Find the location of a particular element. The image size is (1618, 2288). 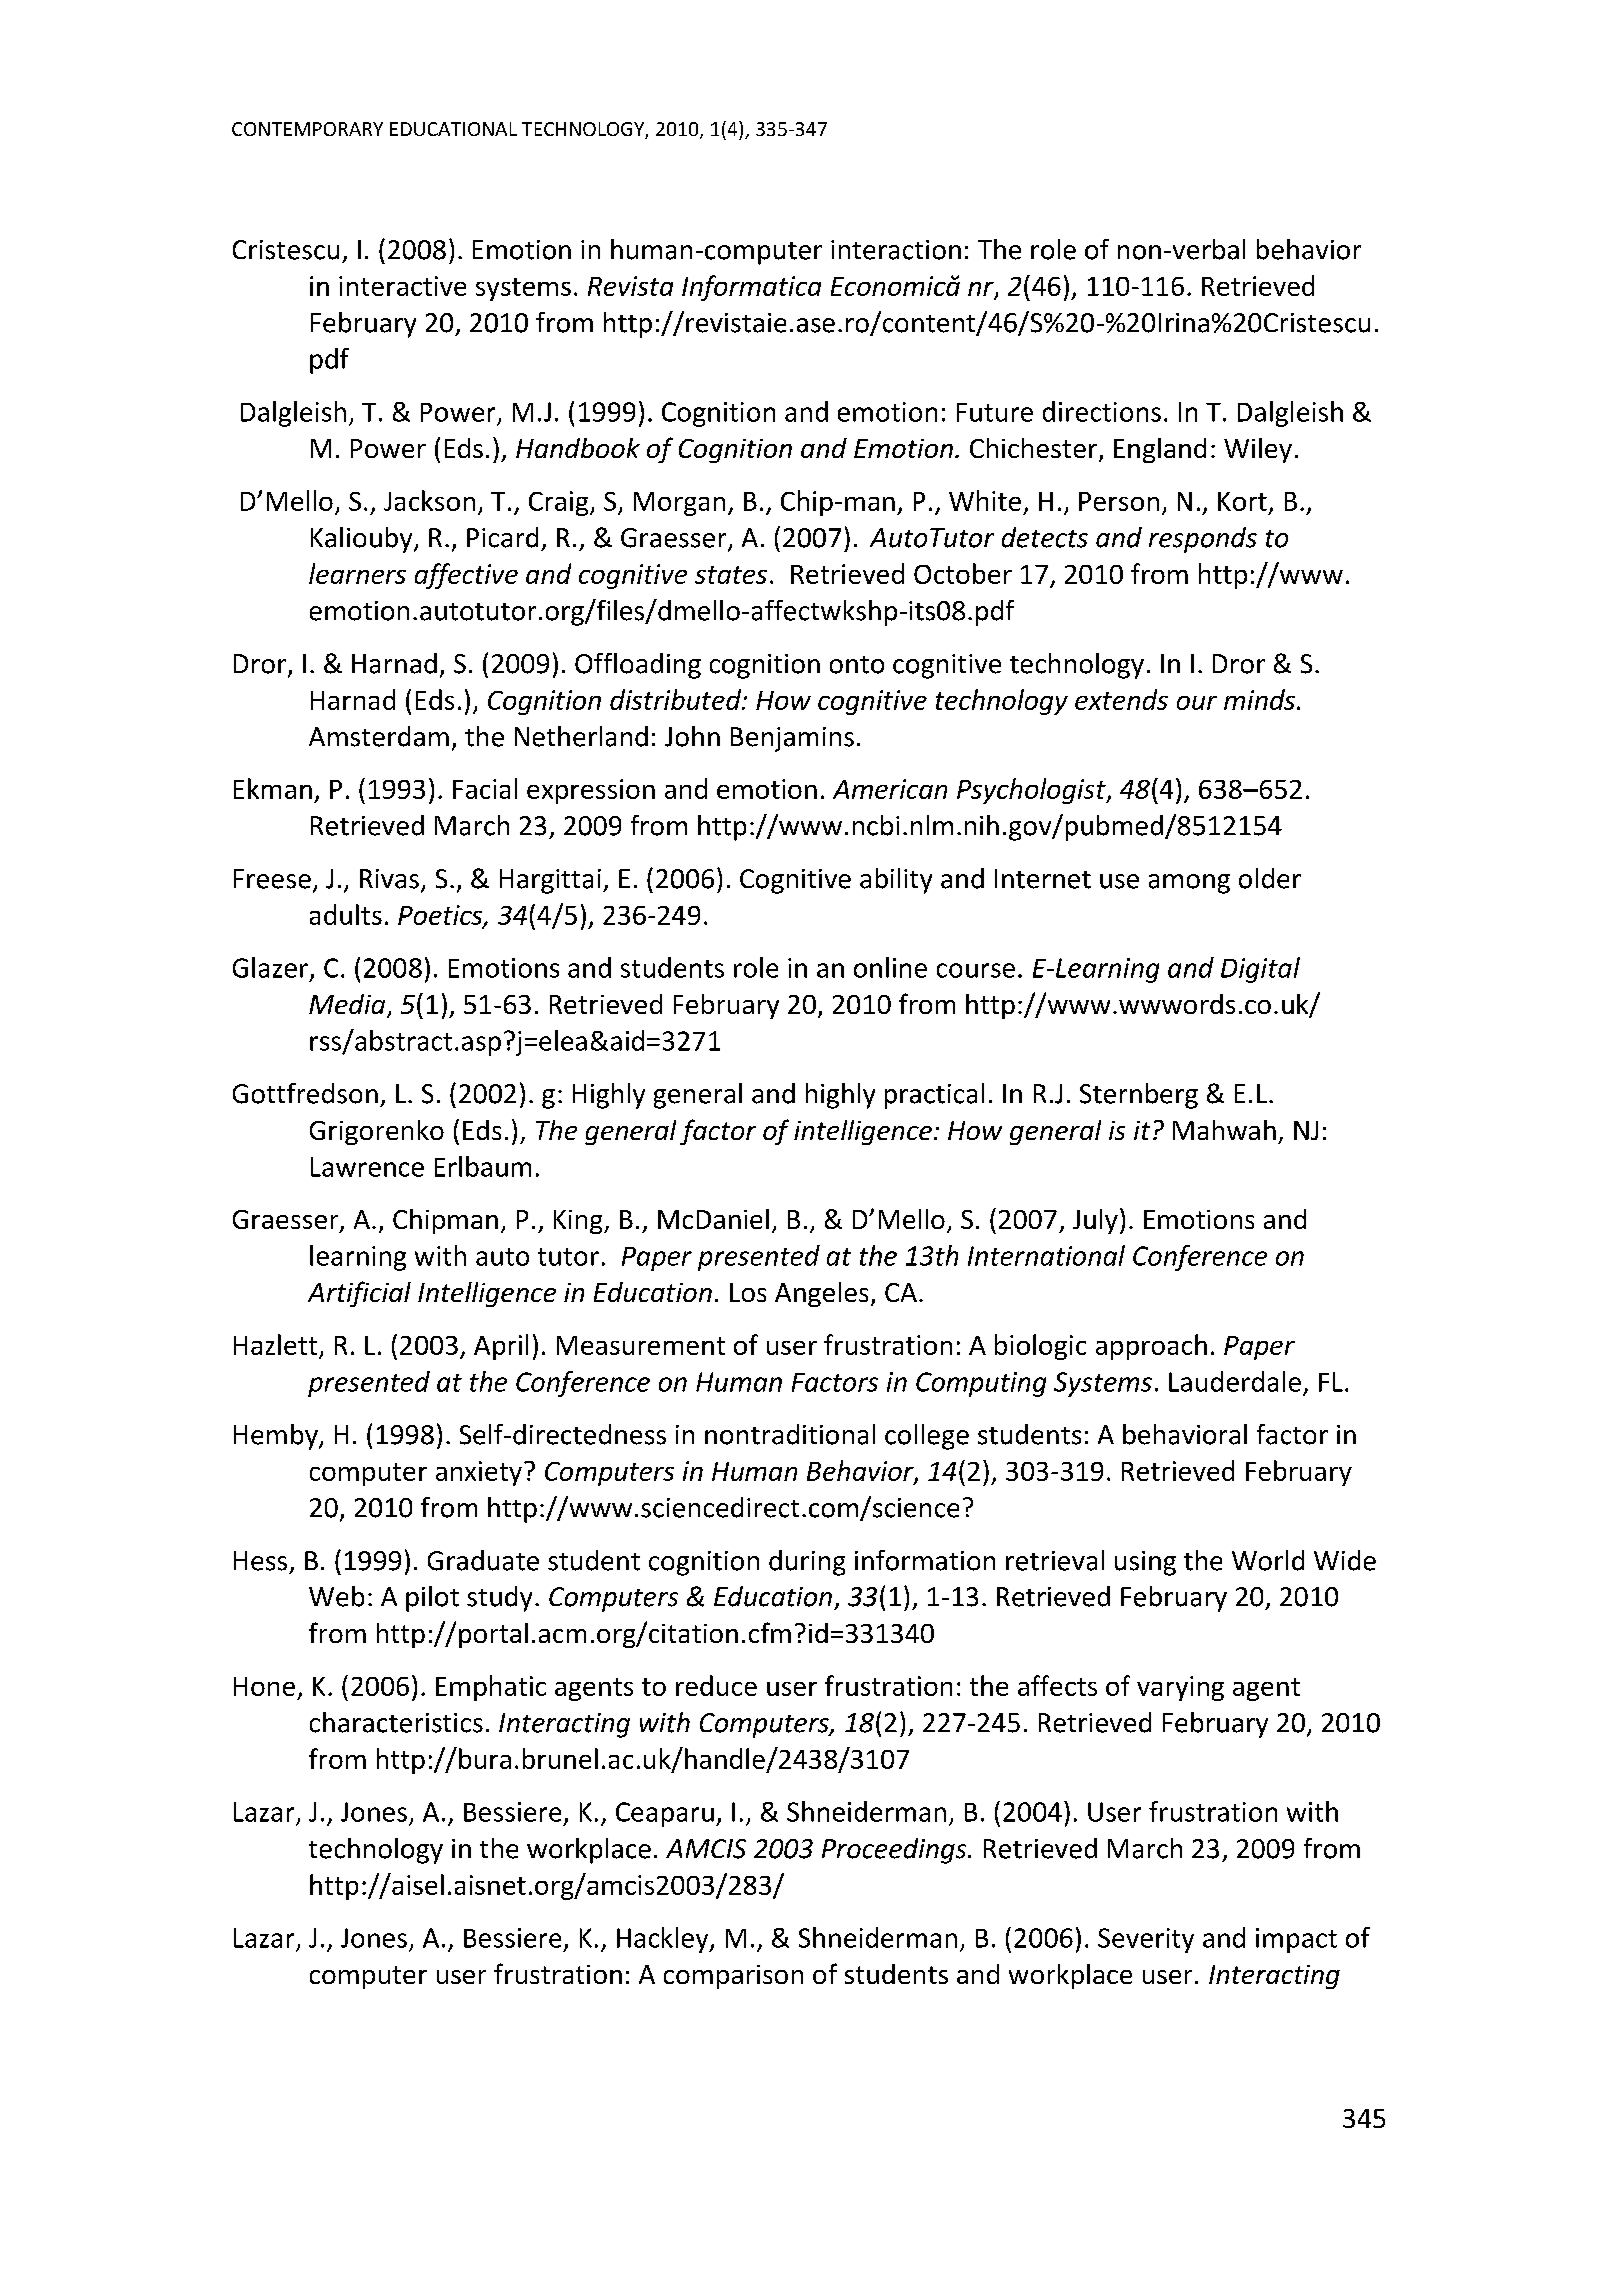

characteristics is located at coordinates (396, 1722).
